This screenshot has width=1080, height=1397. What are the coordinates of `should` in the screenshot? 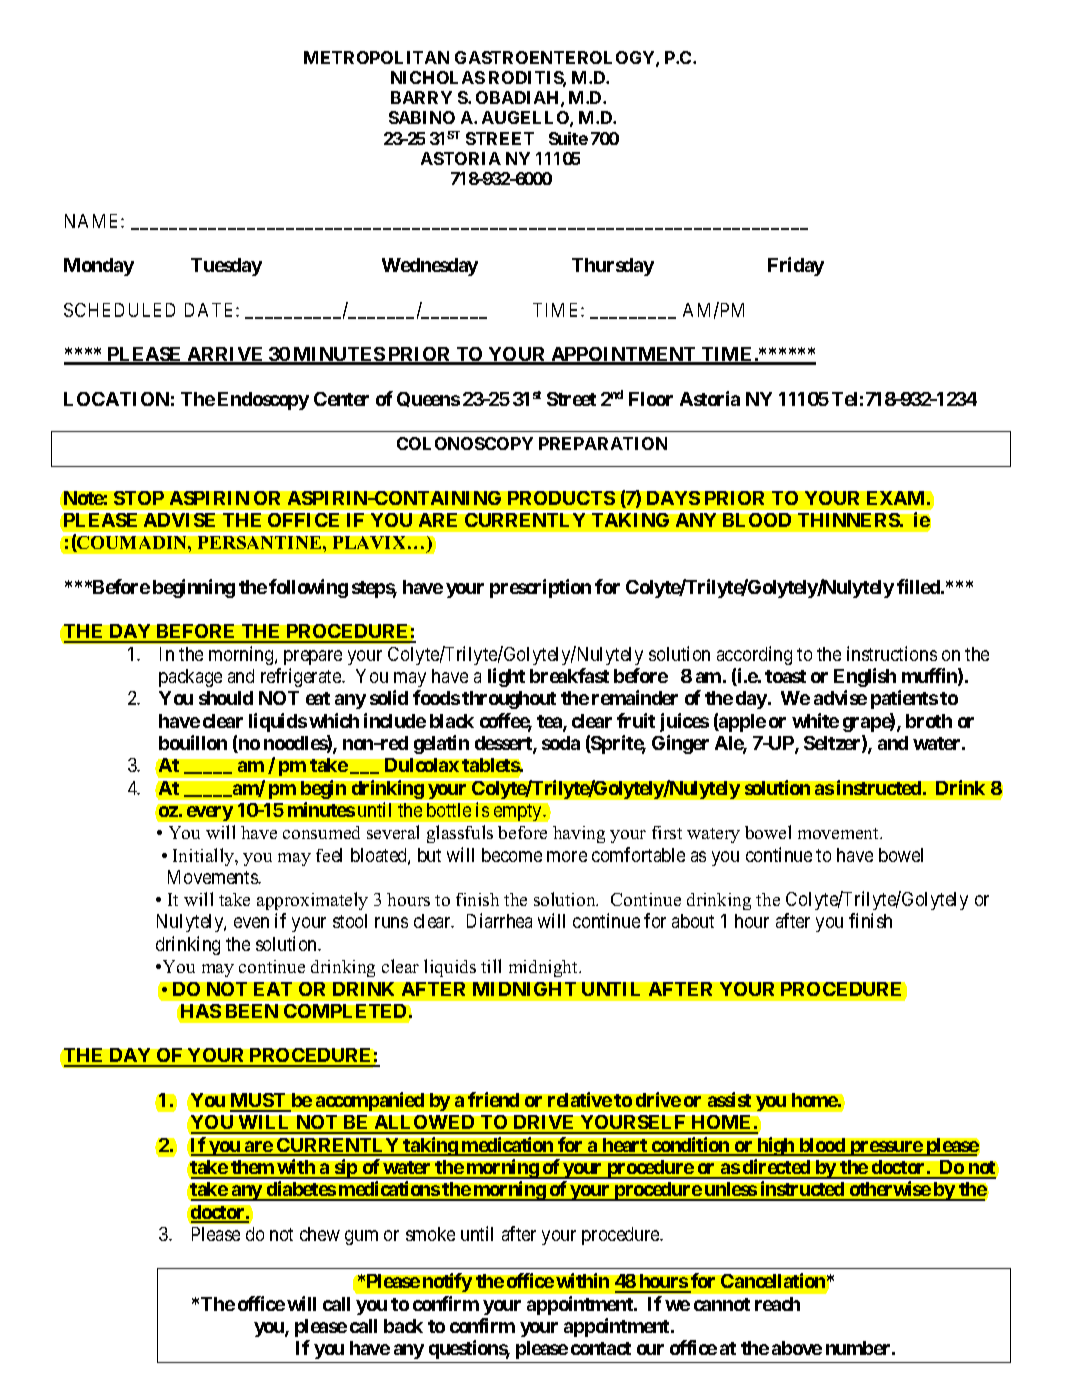 It's located at (226, 698).
